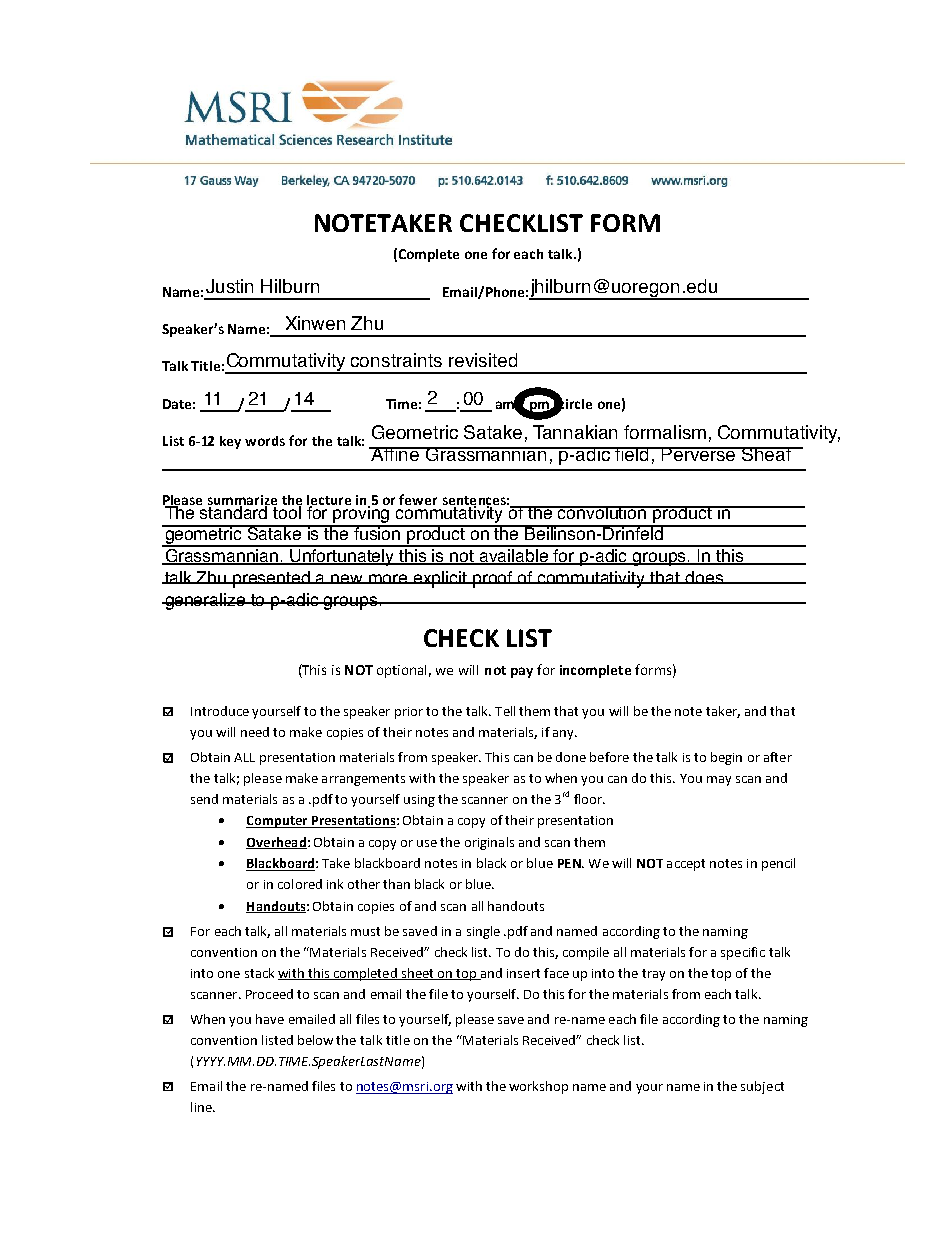 The width and height of the page is (952, 1233). Describe the element at coordinates (220, 711) in the page. I see `Introduce` at that location.
